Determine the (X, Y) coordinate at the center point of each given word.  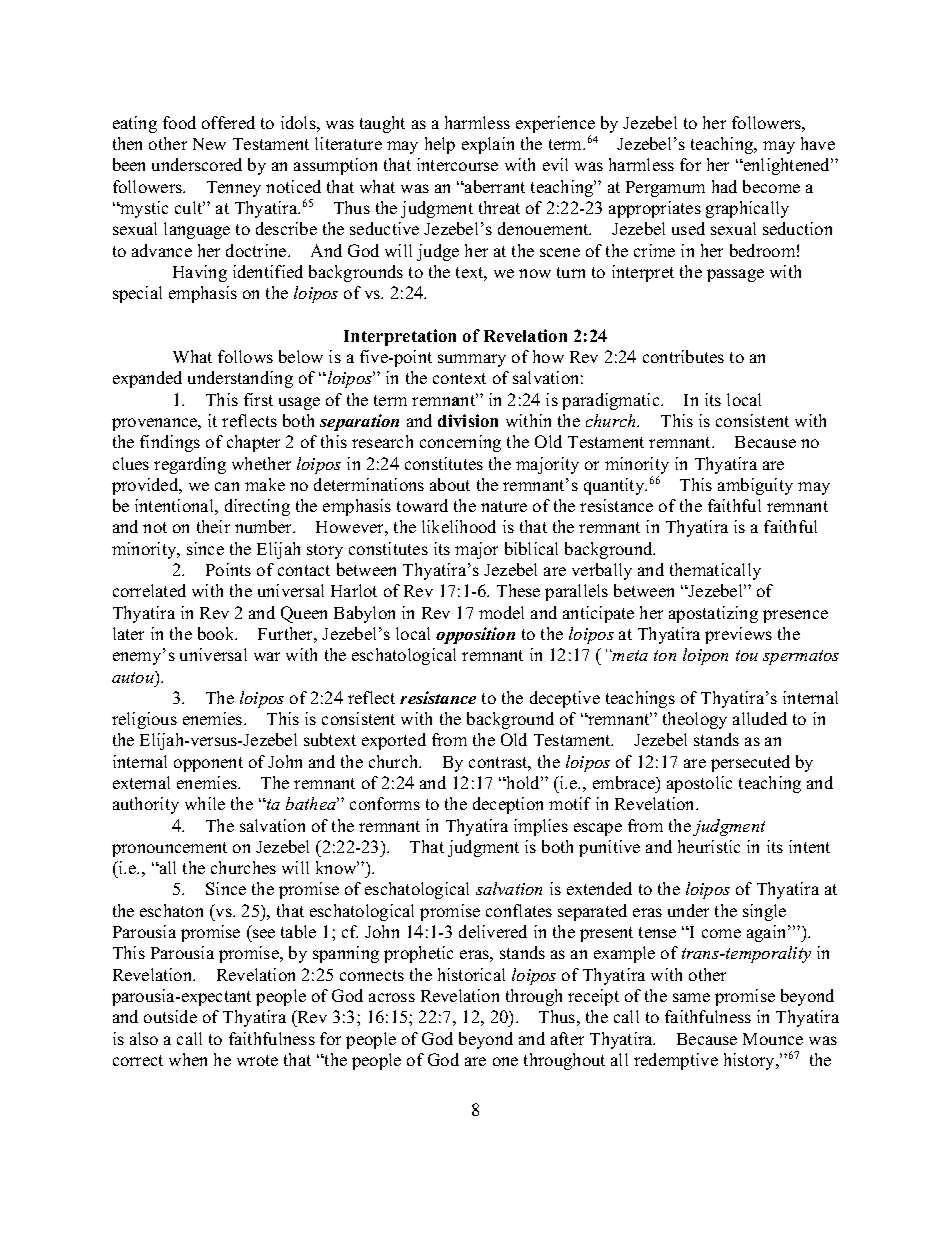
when (188, 1059)
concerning (460, 443)
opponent (208, 764)
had (724, 186)
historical (471, 974)
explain (488, 145)
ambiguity (755, 486)
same (691, 997)
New (209, 144)
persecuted (750, 763)
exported (394, 741)
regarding (190, 465)
